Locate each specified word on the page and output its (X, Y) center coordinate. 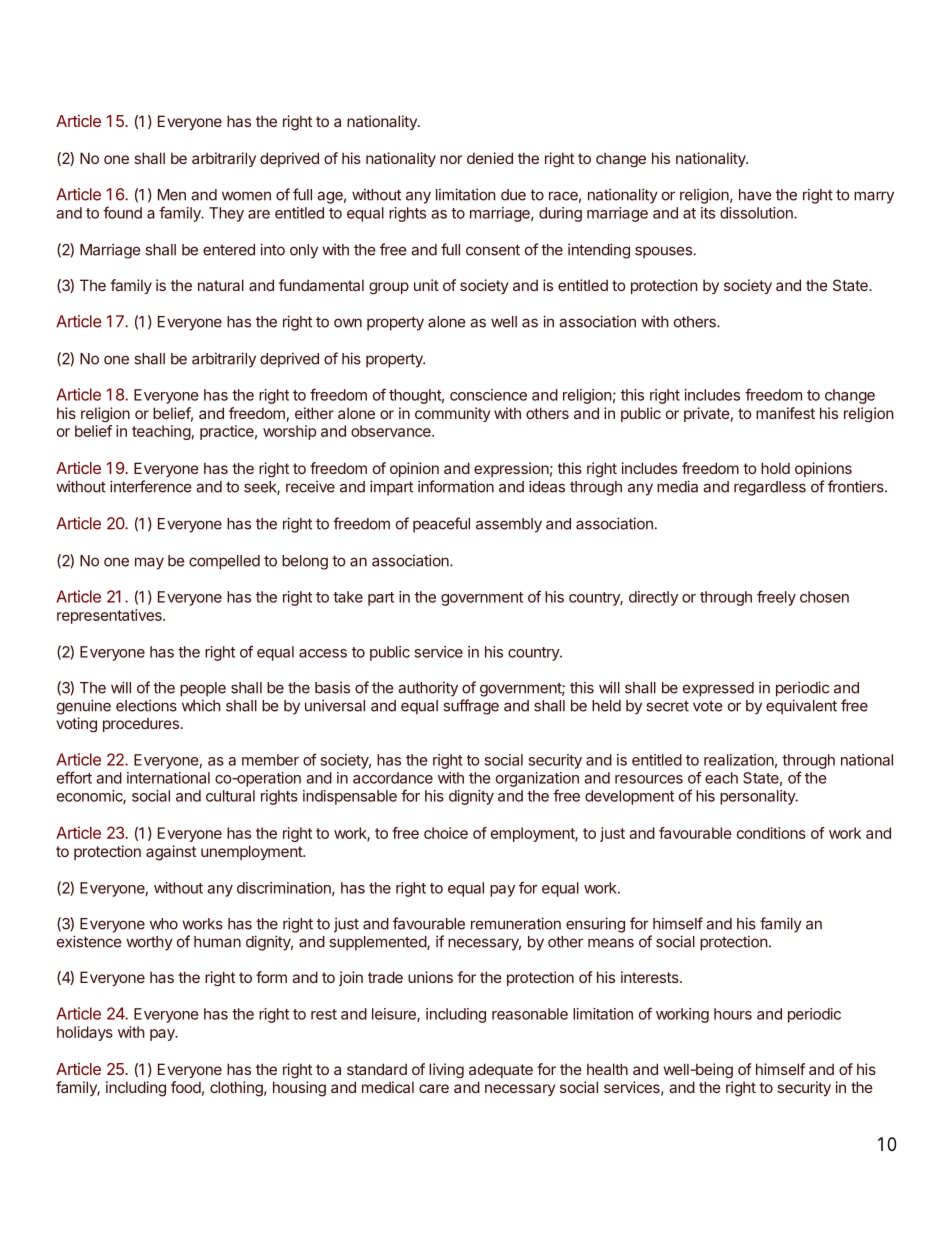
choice (446, 833)
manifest (785, 413)
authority (428, 689)
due (513, 195)
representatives (110, 616)
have (755, 195)
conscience (488, 395)
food (186, 1087)
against (171, 853)
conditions (771, 833)
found (122, 212)
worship (289, 432)
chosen (824, 597)
